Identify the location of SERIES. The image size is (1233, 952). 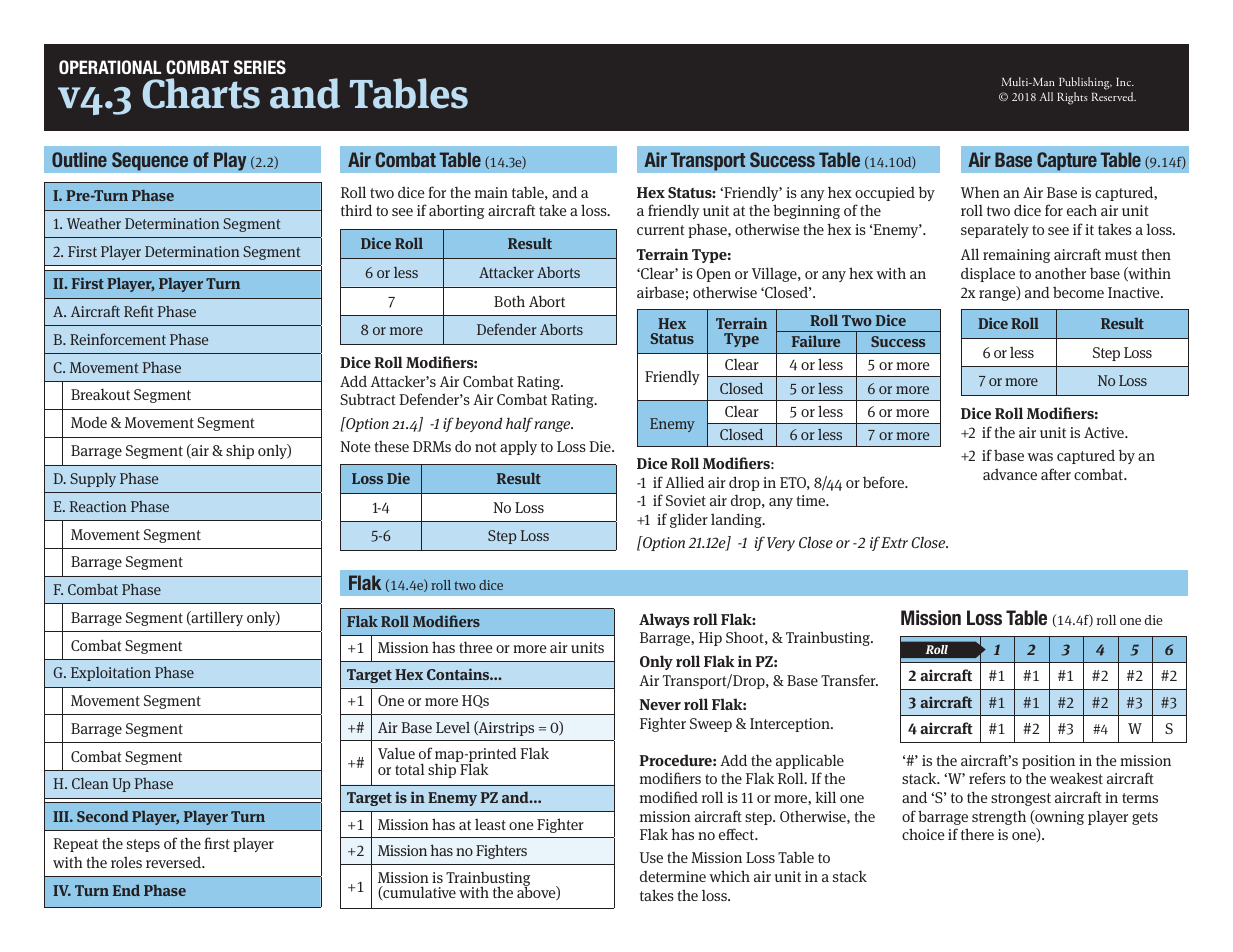
(260, 67).
